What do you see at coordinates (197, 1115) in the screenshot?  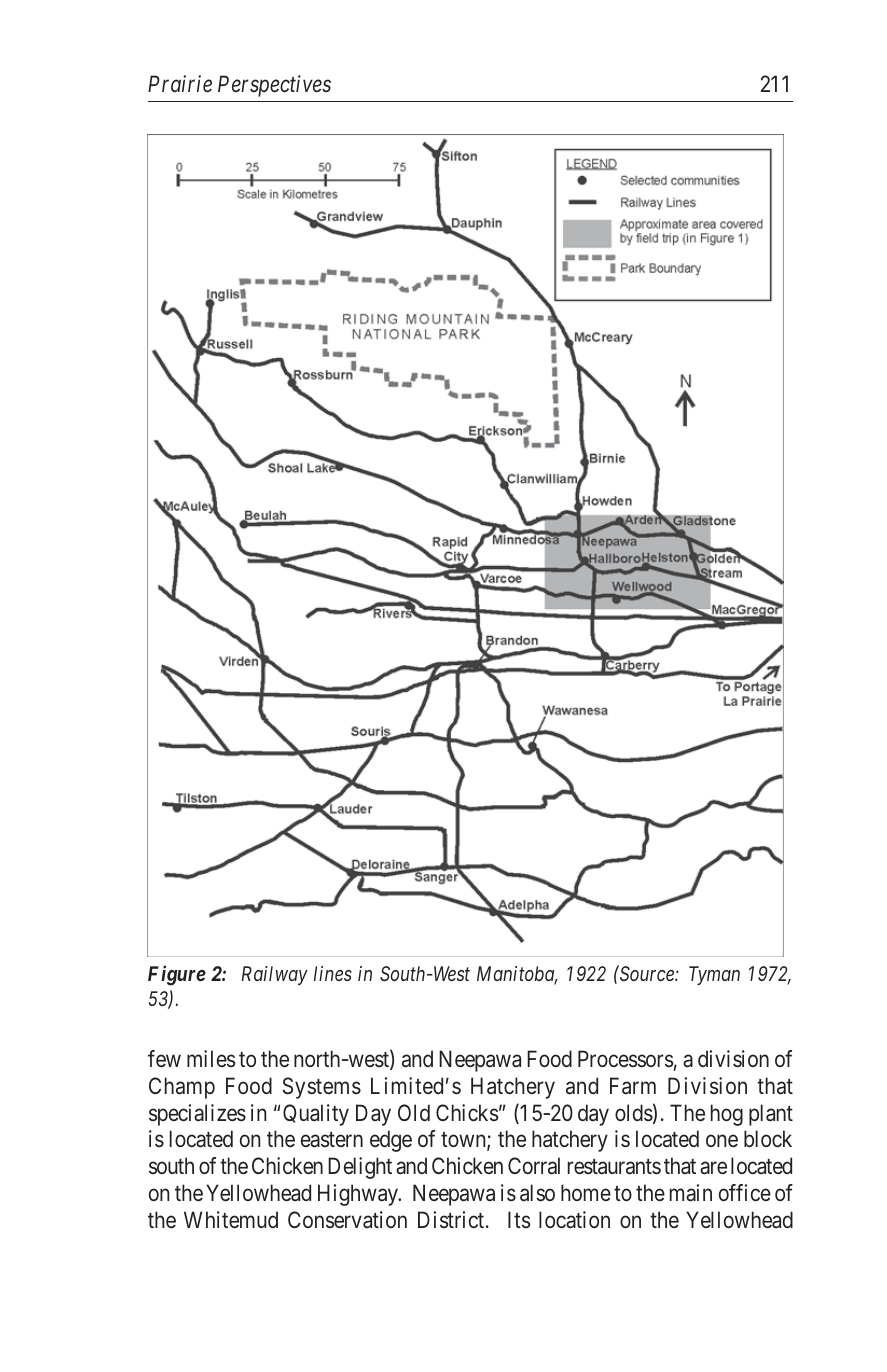 I see `specializes` at bounding box center [197, 1115].
